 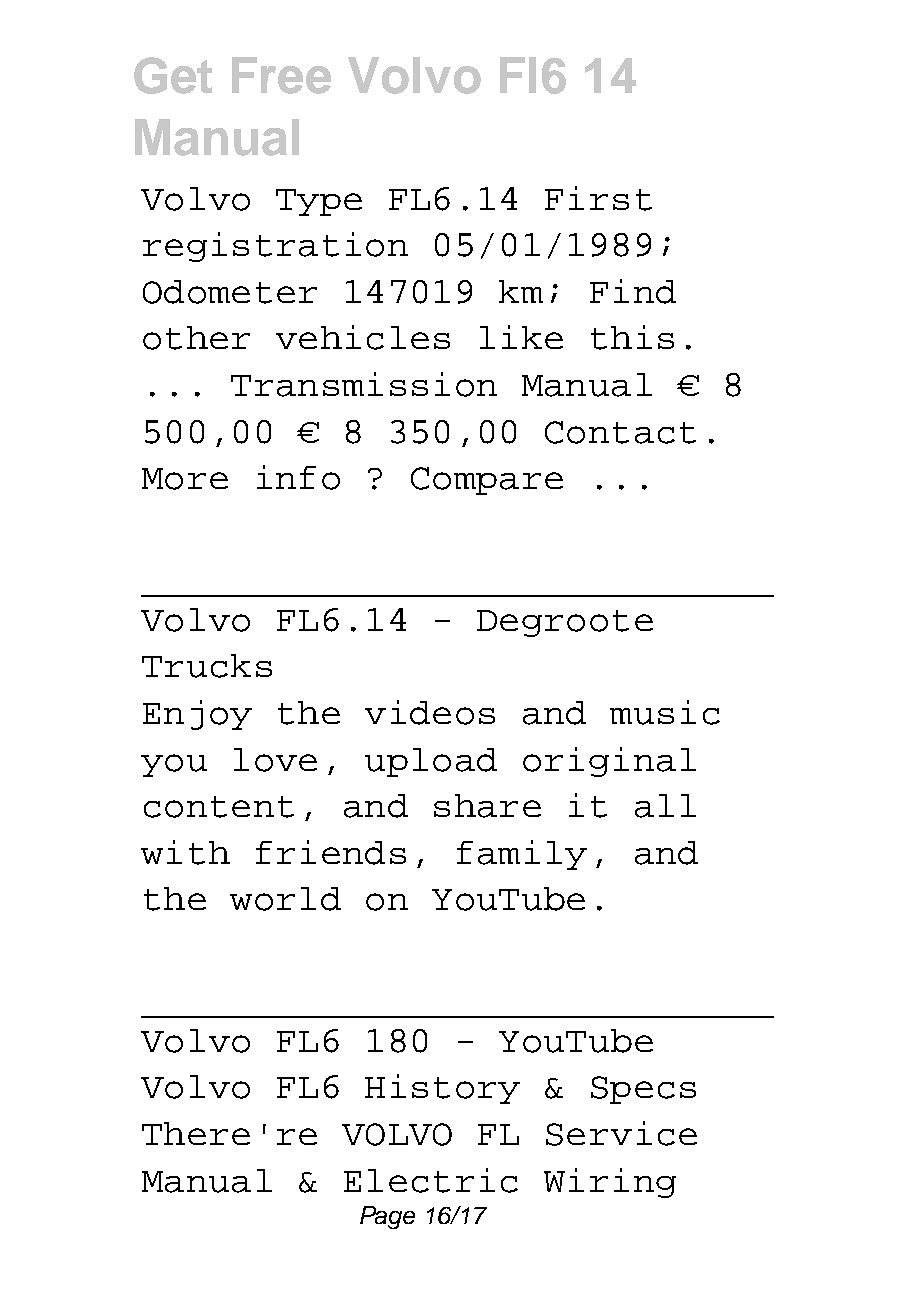 What do you see at coordinates (665, 712) in the document?
I see `music` at bounding box center [665, 712].
